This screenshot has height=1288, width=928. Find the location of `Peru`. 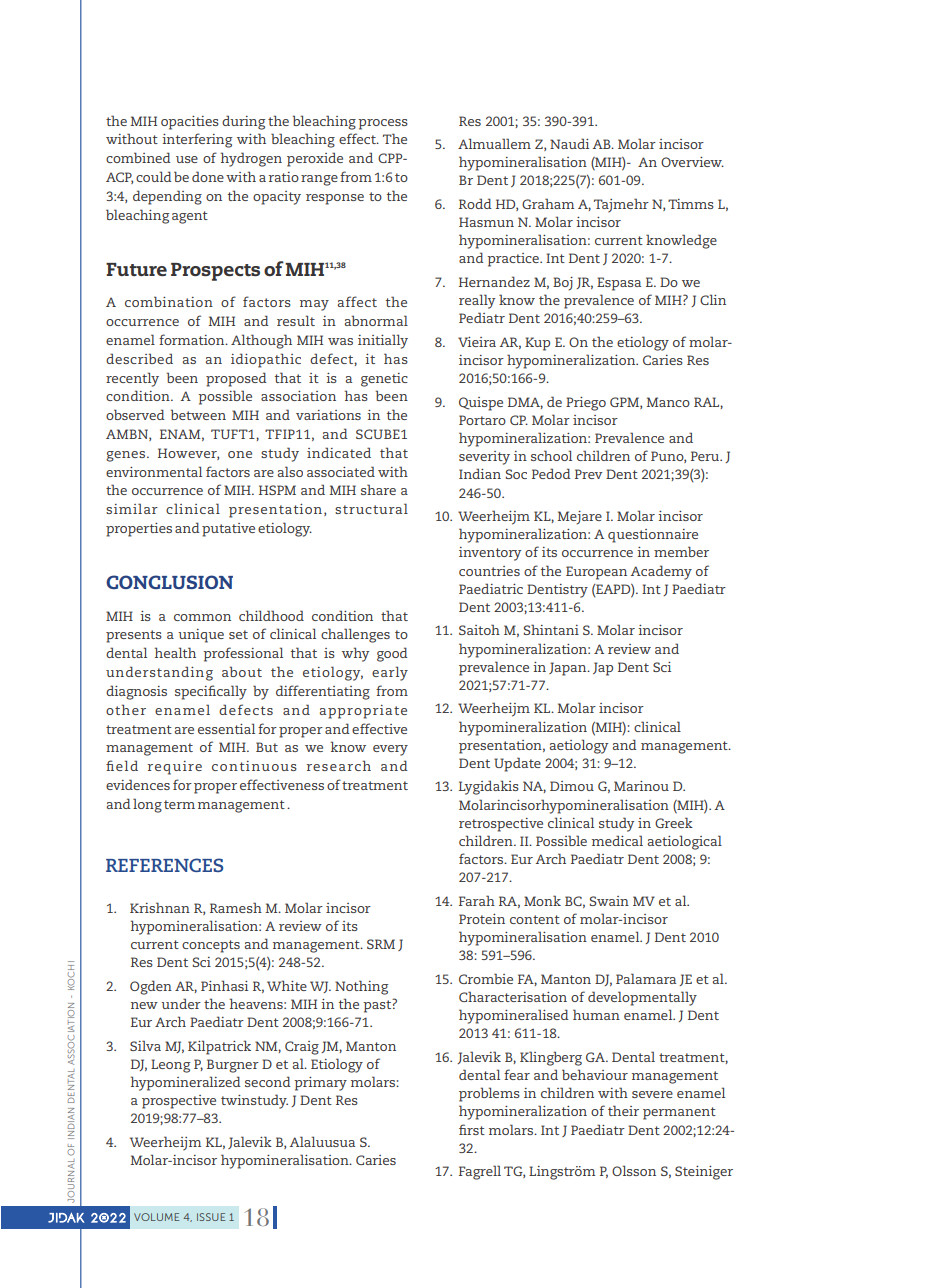

Peru is located at coordinates (706, 456).
